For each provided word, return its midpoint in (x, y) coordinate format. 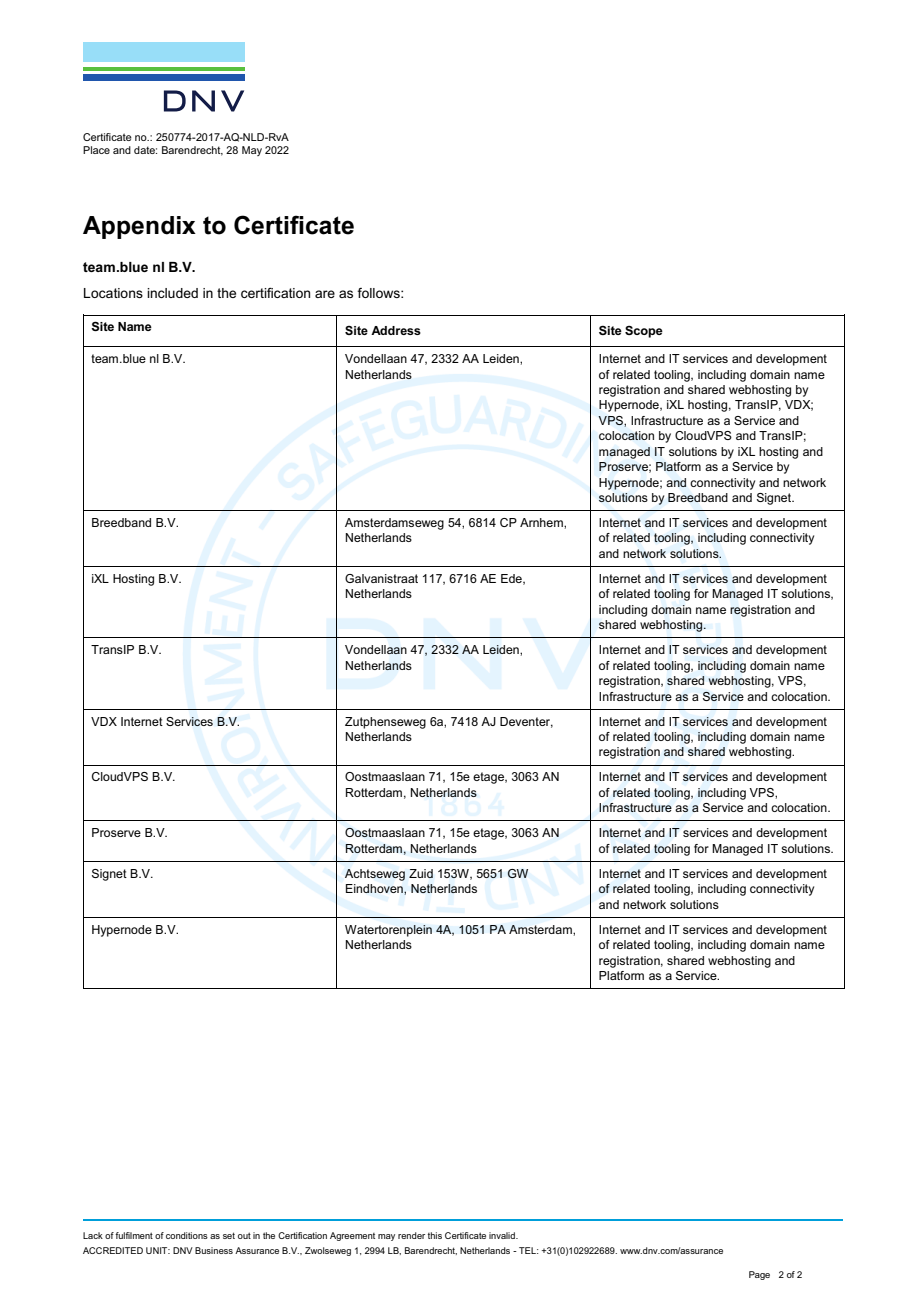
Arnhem (542, 522)
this (435, 1235)
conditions (187, 1235)
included (172, 293)
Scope (644, 332)
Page (759, 1275)
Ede (512, 579)
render (411, 1235)
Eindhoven (375, 889)
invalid (503, 1235)
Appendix (139, 227)
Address (396, 330)
